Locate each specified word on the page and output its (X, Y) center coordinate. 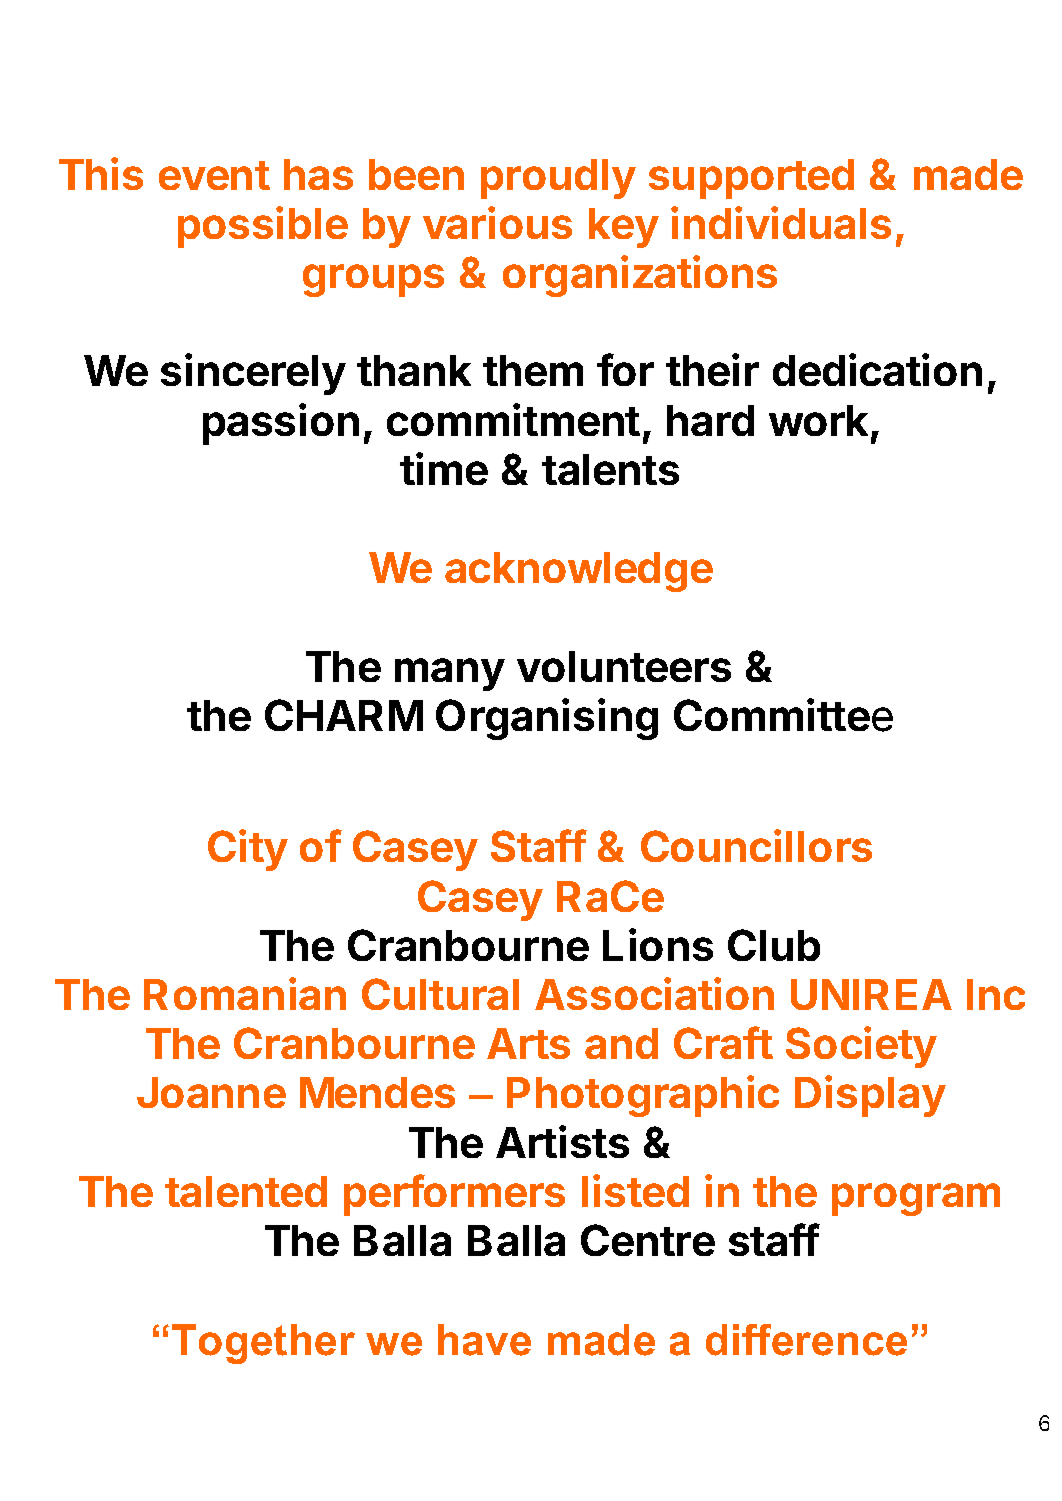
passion (281, 424)
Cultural (440, 994)
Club (774, 945)
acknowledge (579, 572)
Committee (783, 715)
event (214, 175)
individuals (781, 222)
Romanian (245, 993)
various (497, 222)
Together (263, 1344)
